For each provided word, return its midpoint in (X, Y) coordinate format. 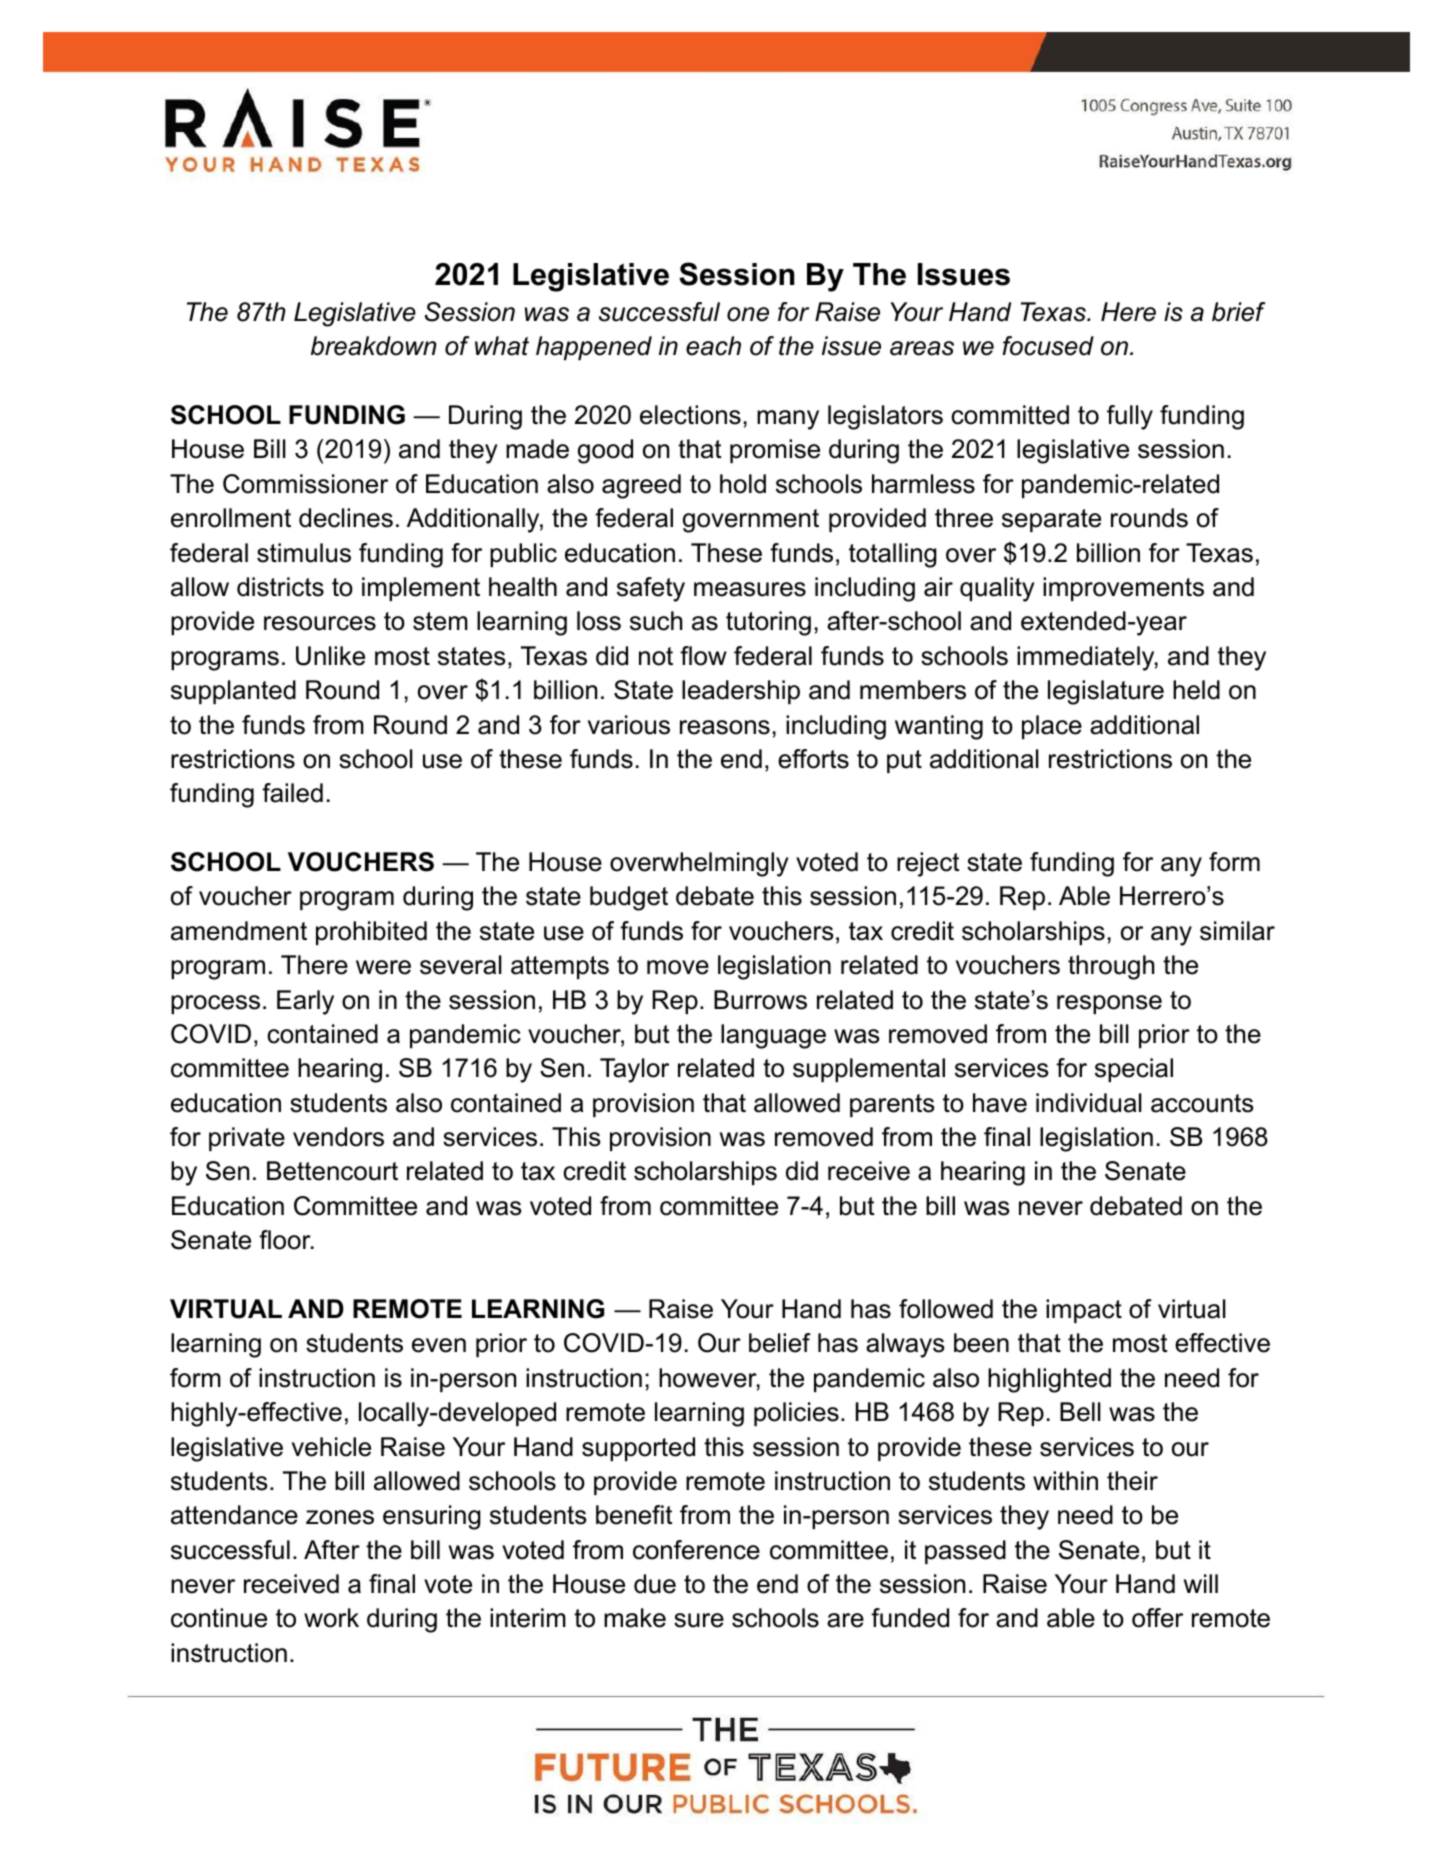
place (1052, 727)
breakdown (373, 346)
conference (696, 1550)
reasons (725, 727)
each (713, 346)
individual (1089, 1103)
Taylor (634, 1070)
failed (292, 793)
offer (1157, 1618)
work (331, 1618)
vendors (338, 1137)
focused (1048, 346)
